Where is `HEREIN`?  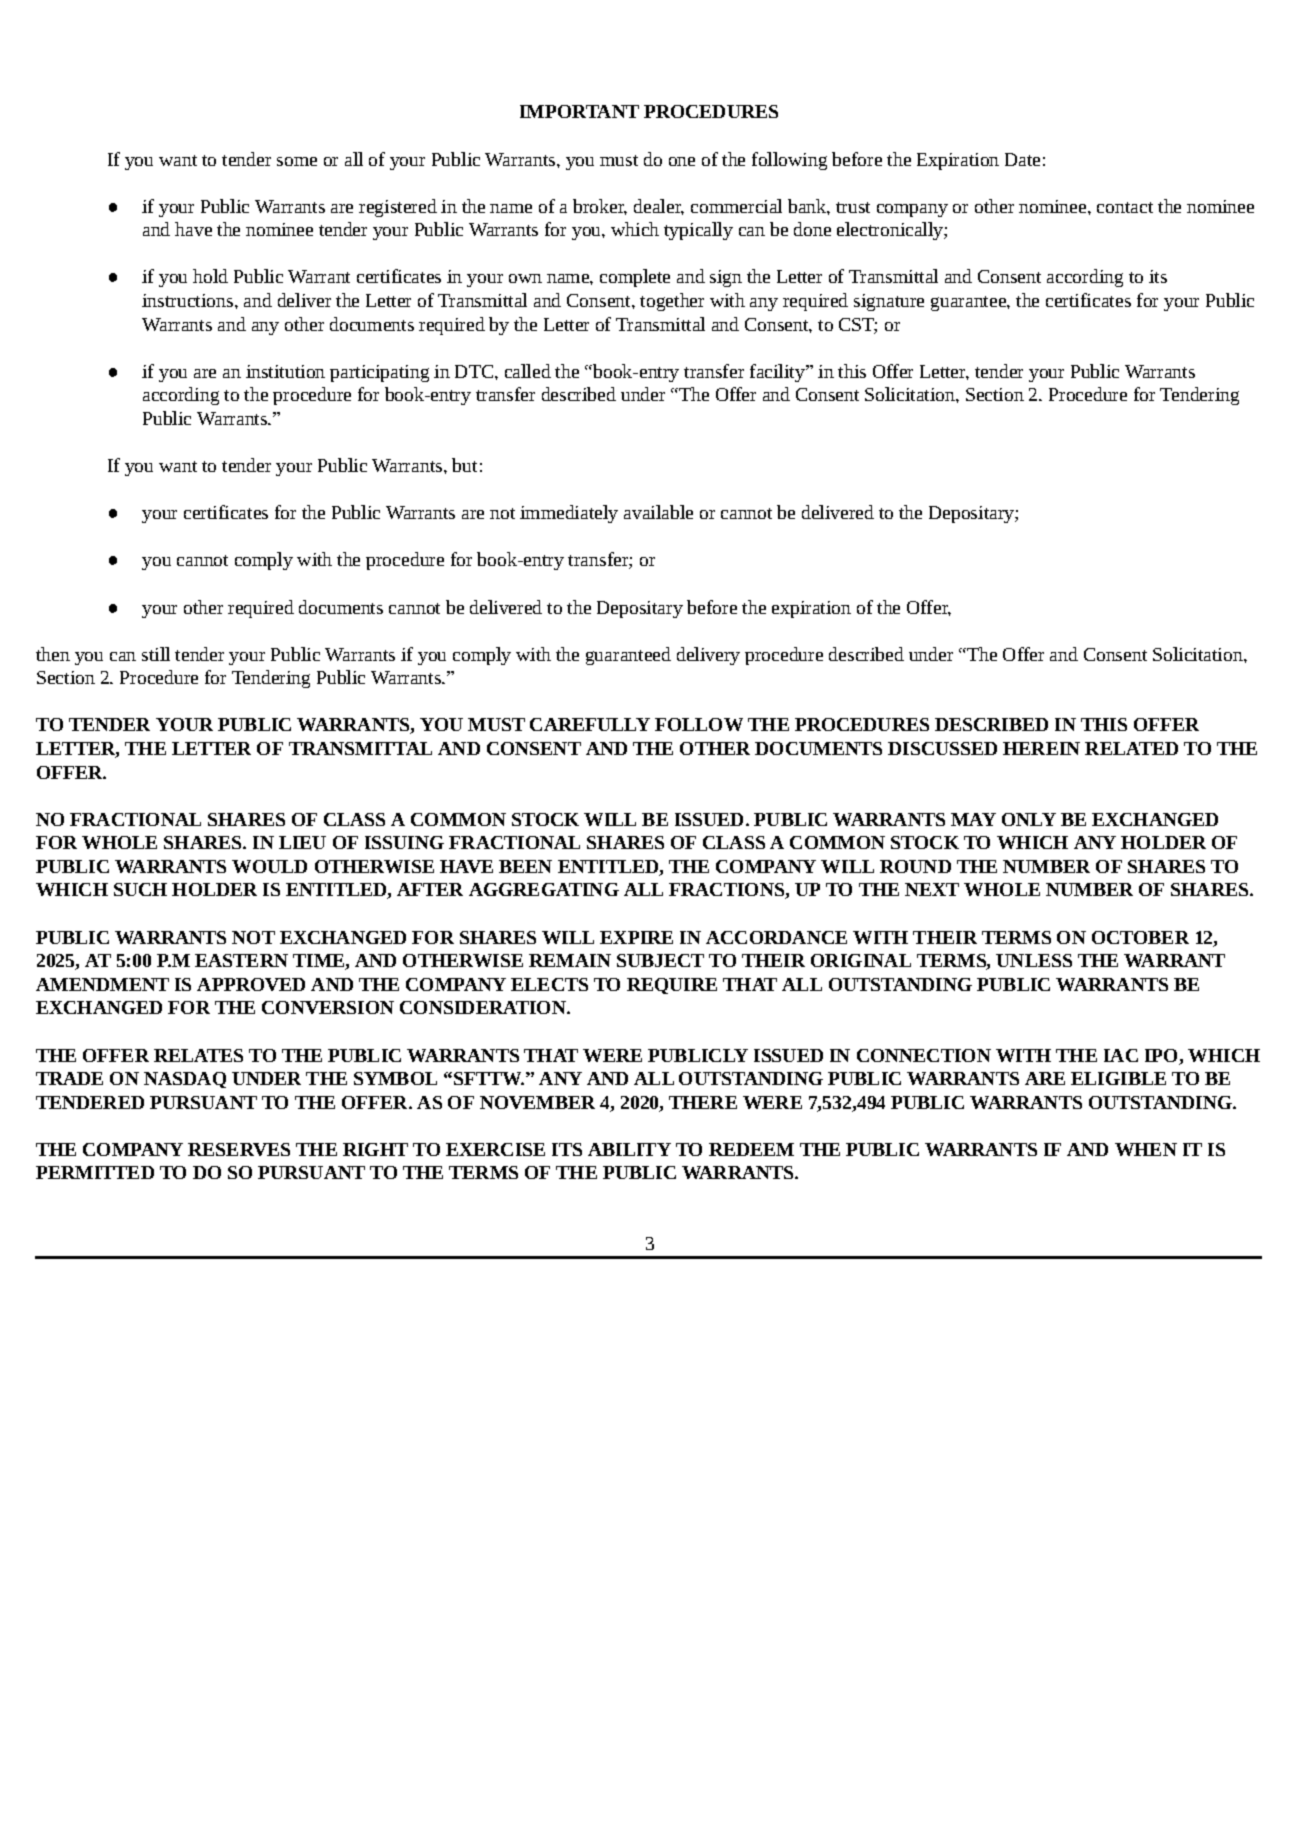 HEREIN is located at coordinates (1041, 748).
